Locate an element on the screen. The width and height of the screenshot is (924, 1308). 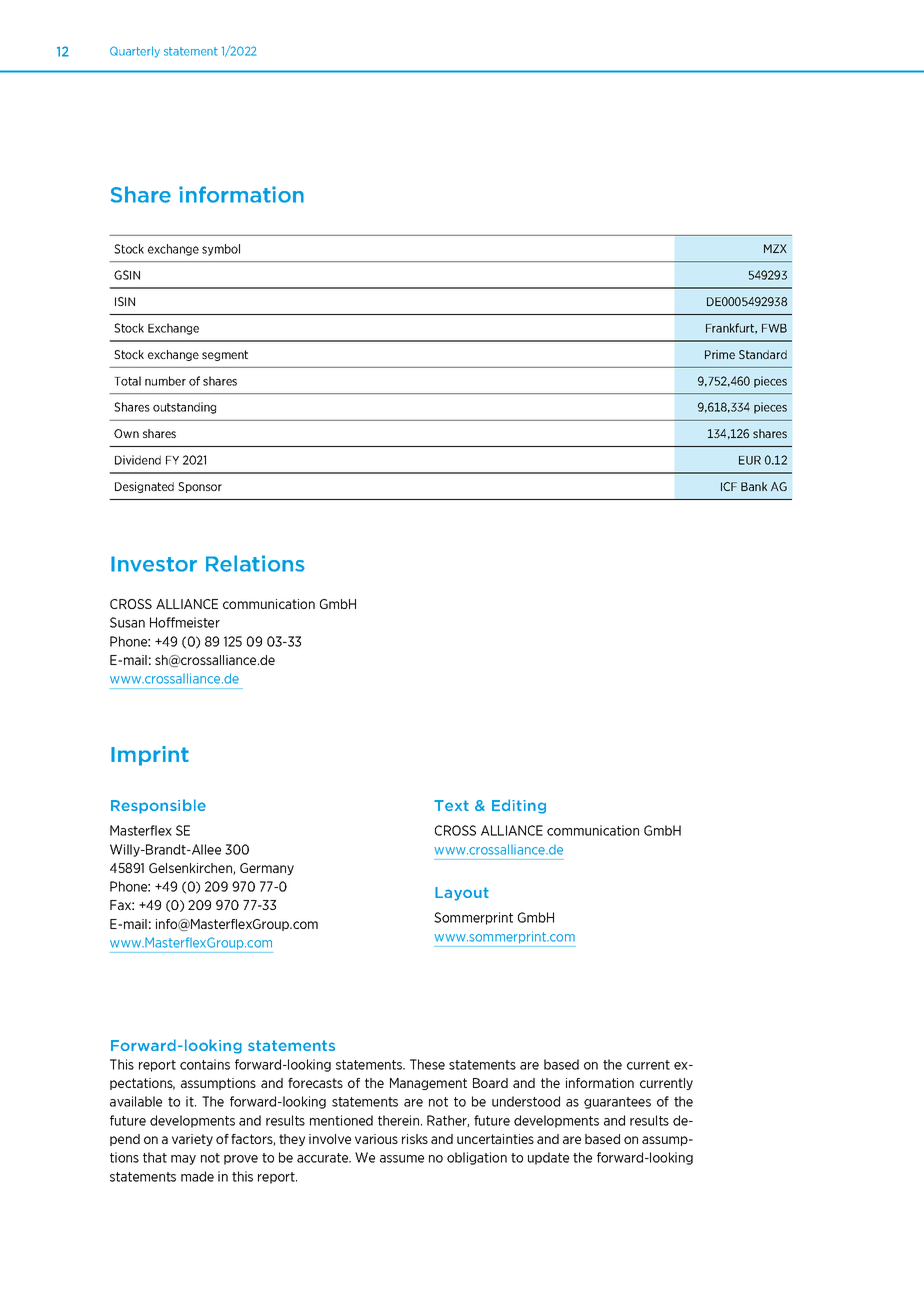
ICF is located at coordinates (729, 486).
